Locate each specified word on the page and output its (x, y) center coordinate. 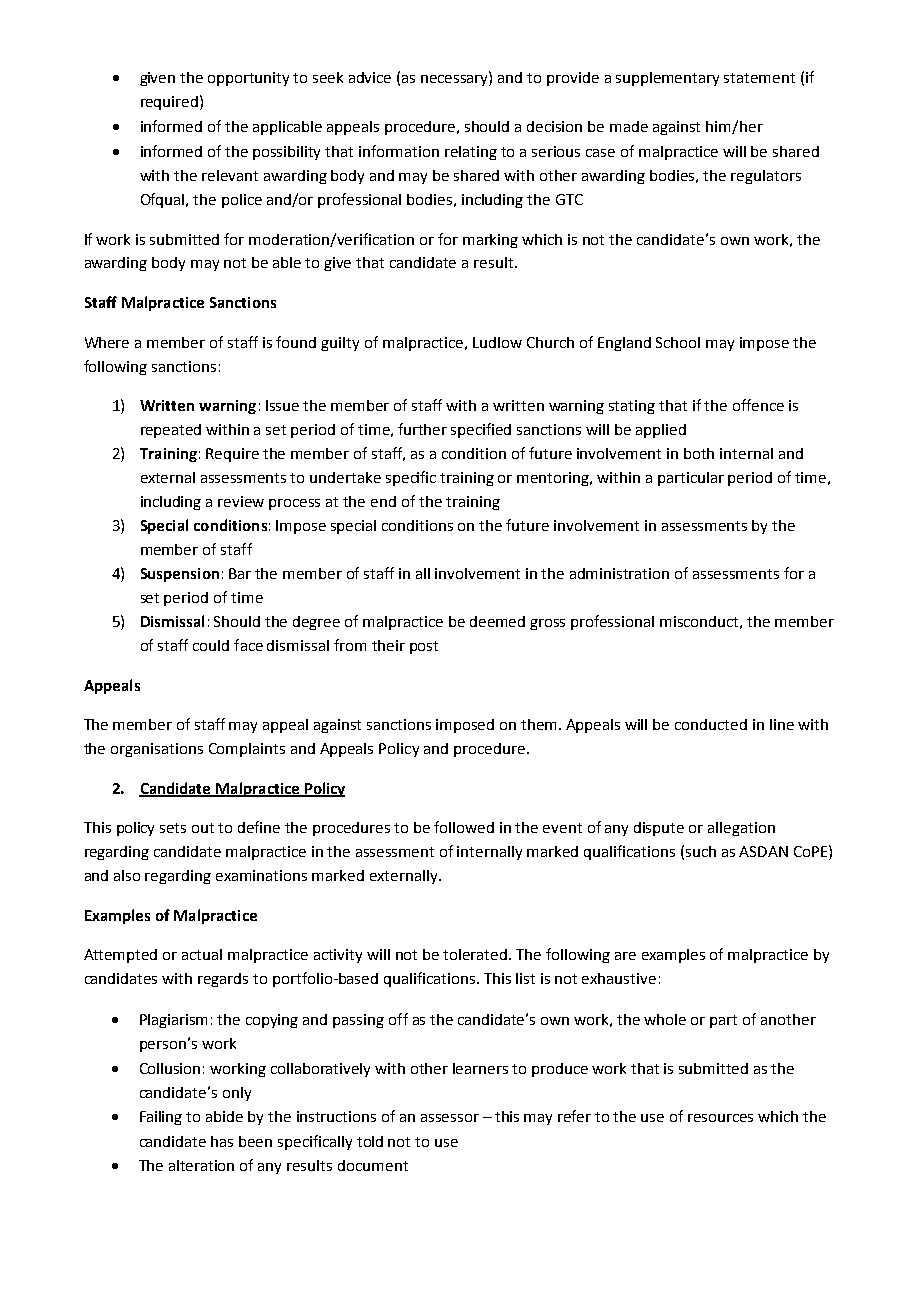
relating (471, 153)
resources (720, 1118)
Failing (161, 1118)
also (127, 875)
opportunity (248, 79)
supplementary (667, 79)
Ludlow (497, 342)
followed (464, 827)
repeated (171, 431)
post (424, 647)
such (701, 851)
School (678, 342)
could (211, 645)
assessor (450, 1118)
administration (619, 573)
